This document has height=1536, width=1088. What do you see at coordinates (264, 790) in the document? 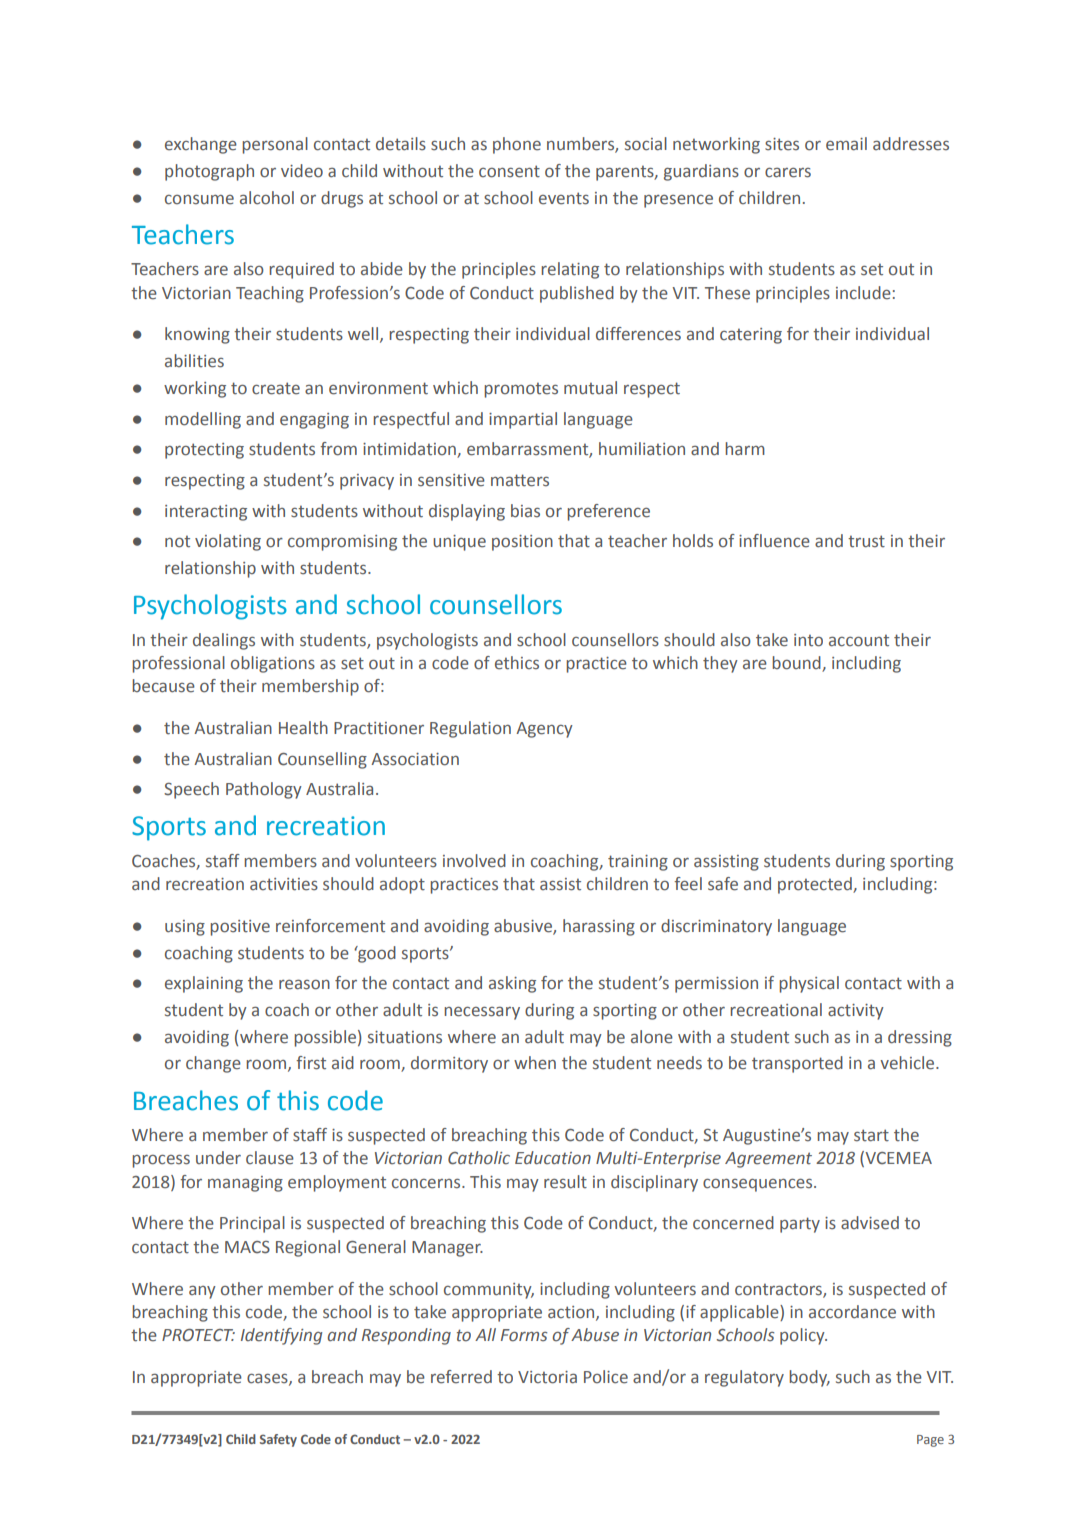
I see `Pathology` at bounding box center [264, 790].
